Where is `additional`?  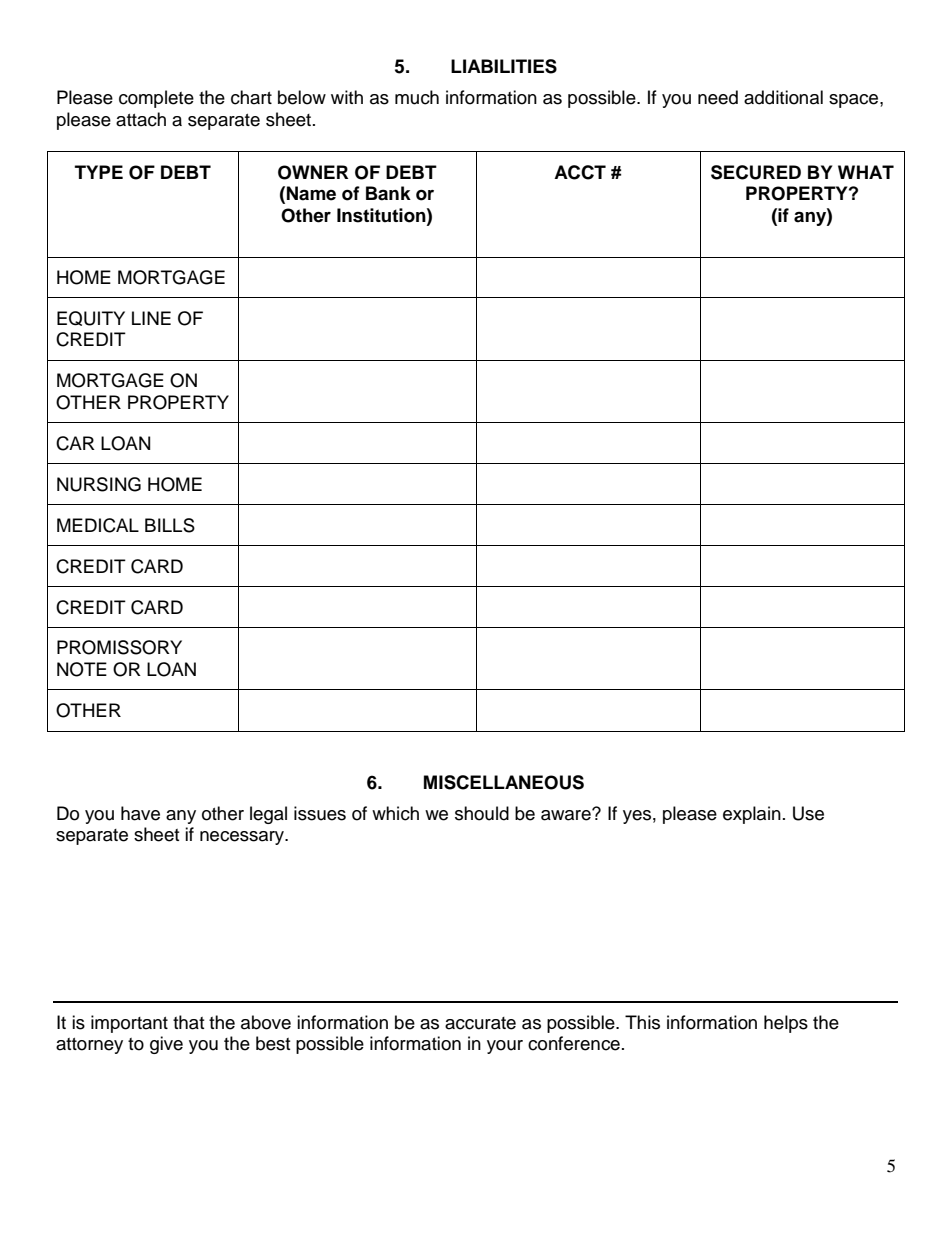 additional is located at coordinates (783, 97).
